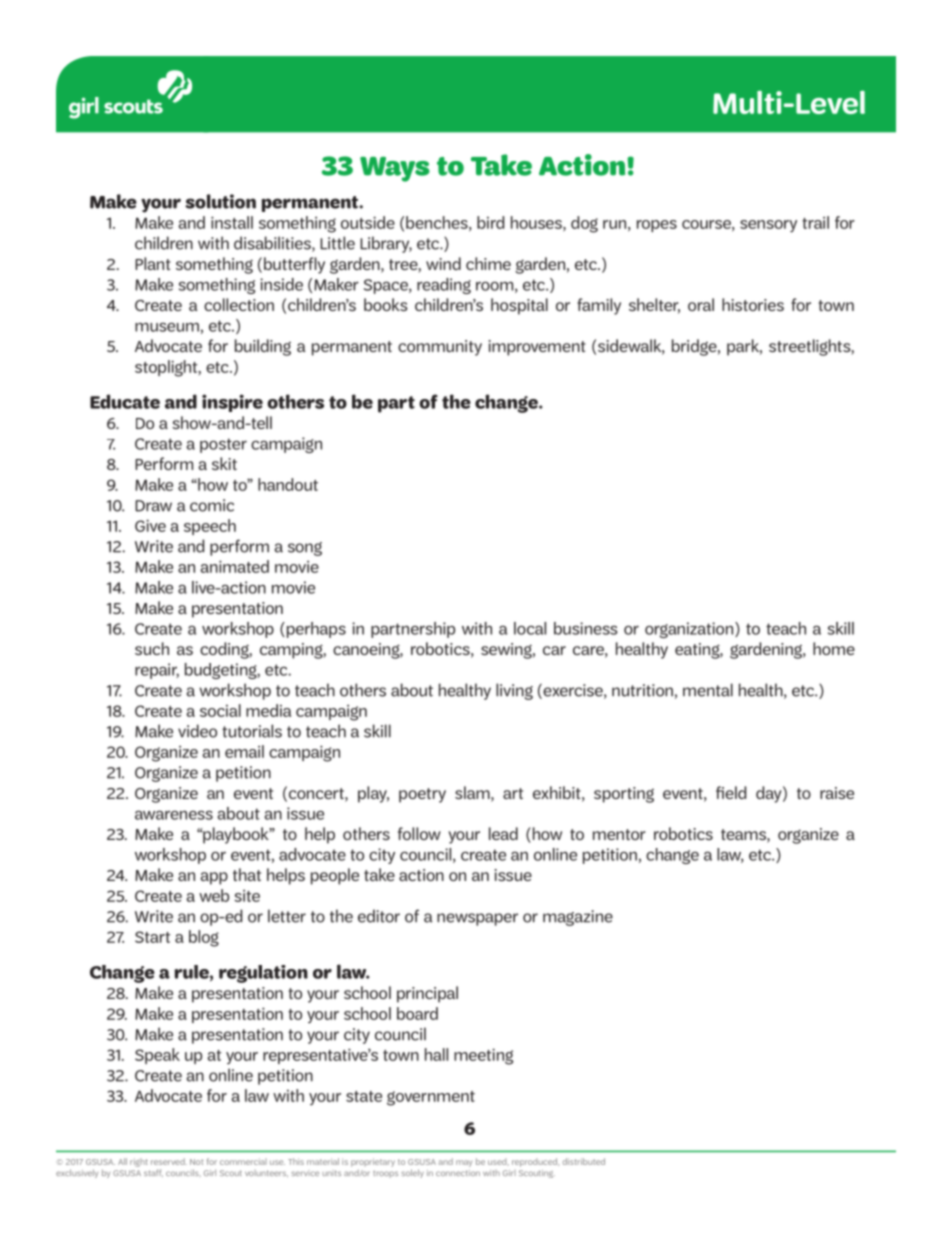 This document has height=1233, width=952. Describe the element at coordinates (157, 671) in the document. I see `repair` at that location.
